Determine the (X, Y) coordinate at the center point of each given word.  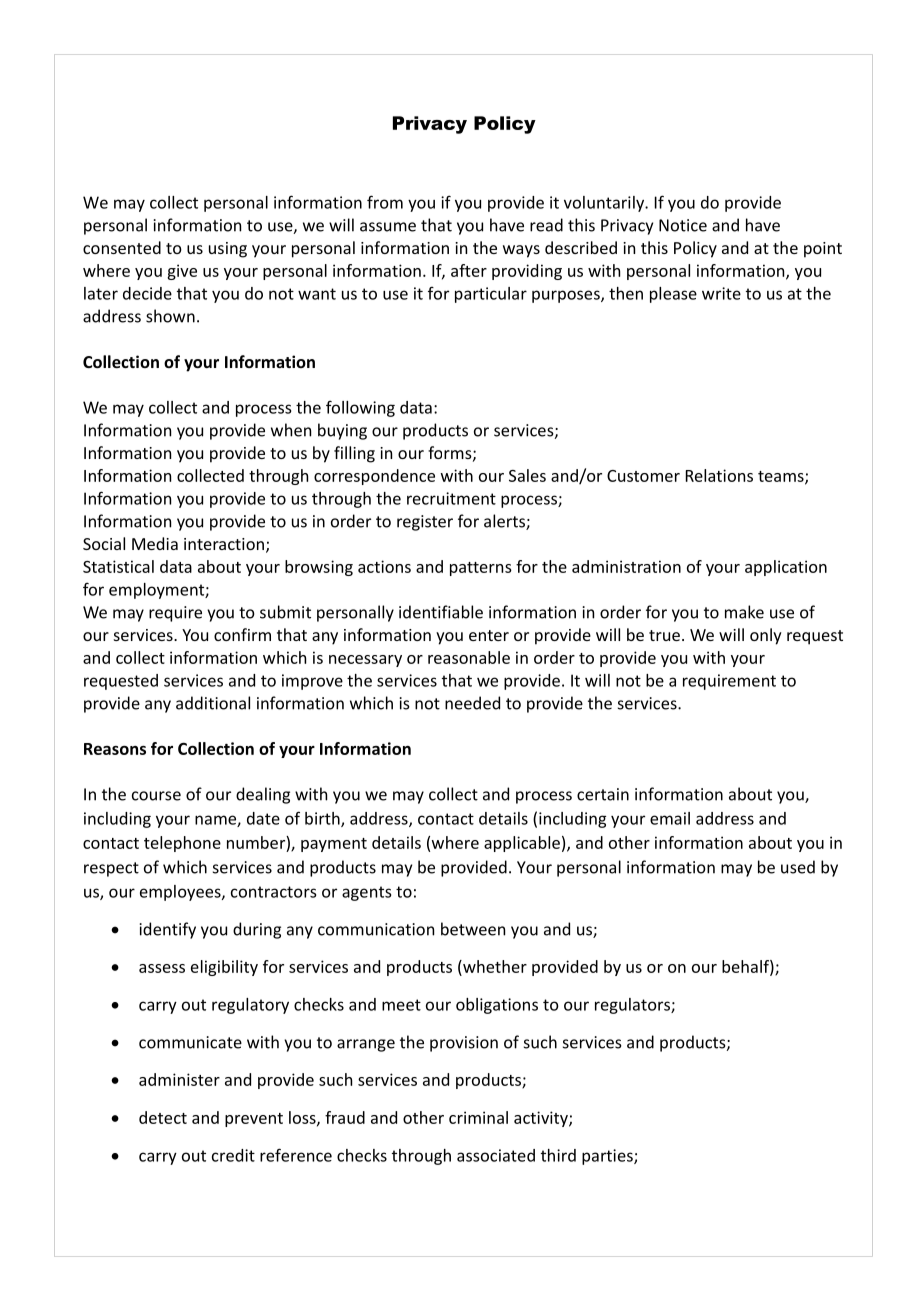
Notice (683, 225)
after (469, 270)
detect (163, 1117)
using (228, 250)
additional (213, 703)
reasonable (469, 657)
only (766, 636)
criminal (478, 1117)
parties (608, 1157)
